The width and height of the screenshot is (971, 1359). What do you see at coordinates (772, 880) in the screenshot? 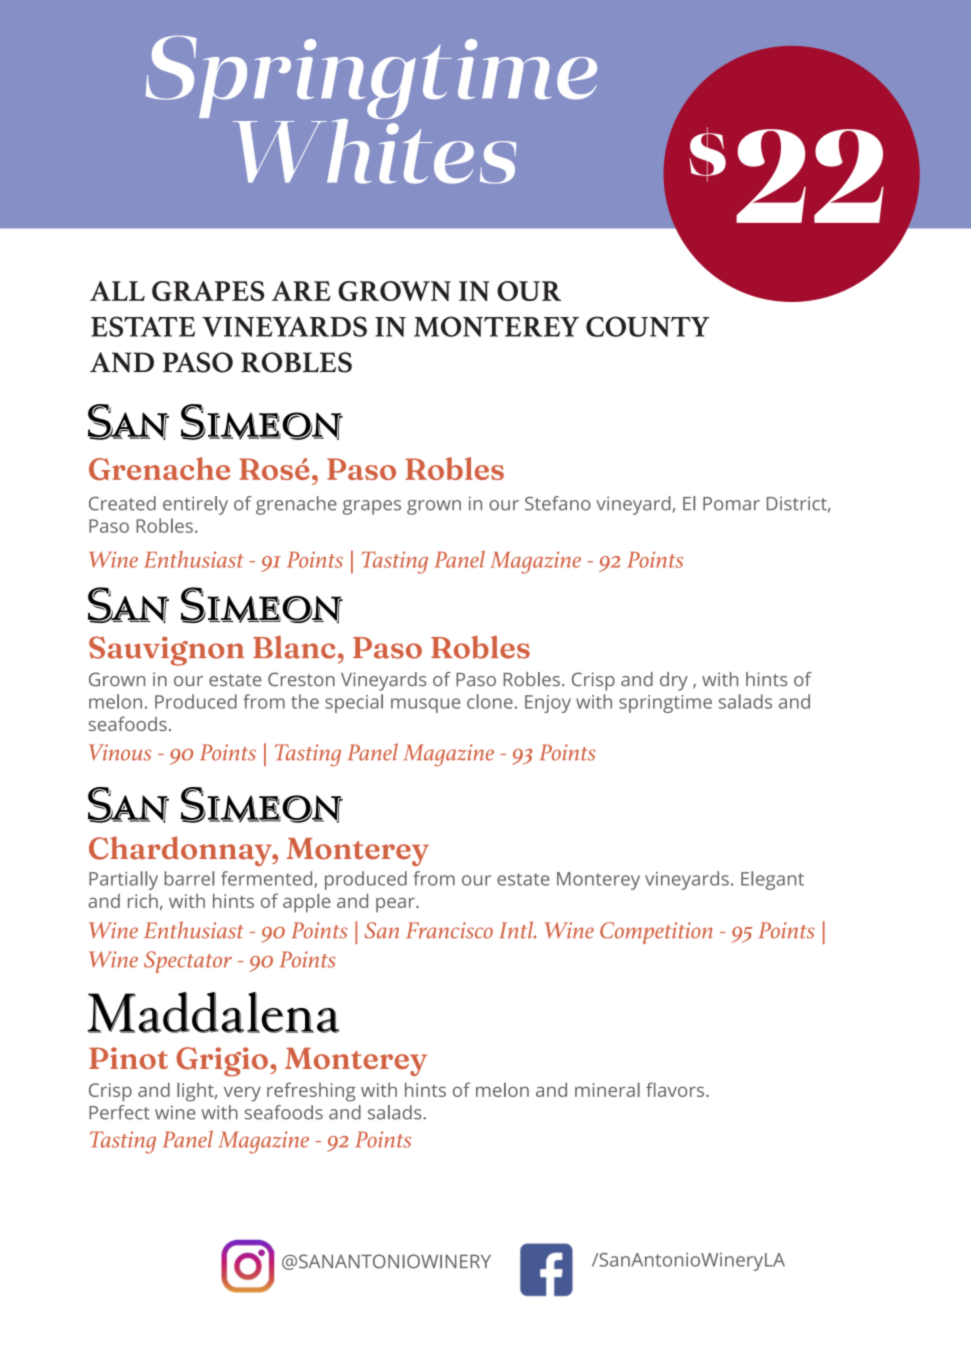
I see `Elegant` at bounding box center [772, 880].
